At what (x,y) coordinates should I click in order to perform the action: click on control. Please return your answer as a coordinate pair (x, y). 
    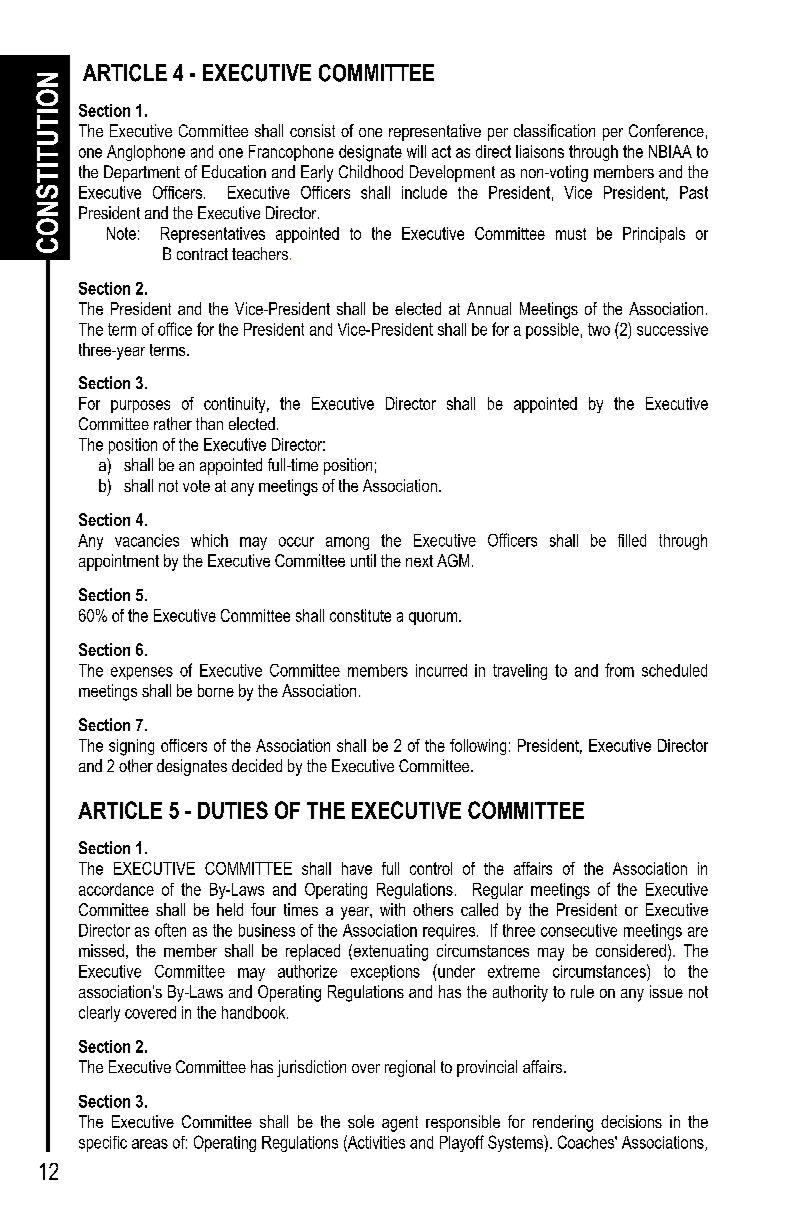
    Looking at the image, I should click on (431, 868).
